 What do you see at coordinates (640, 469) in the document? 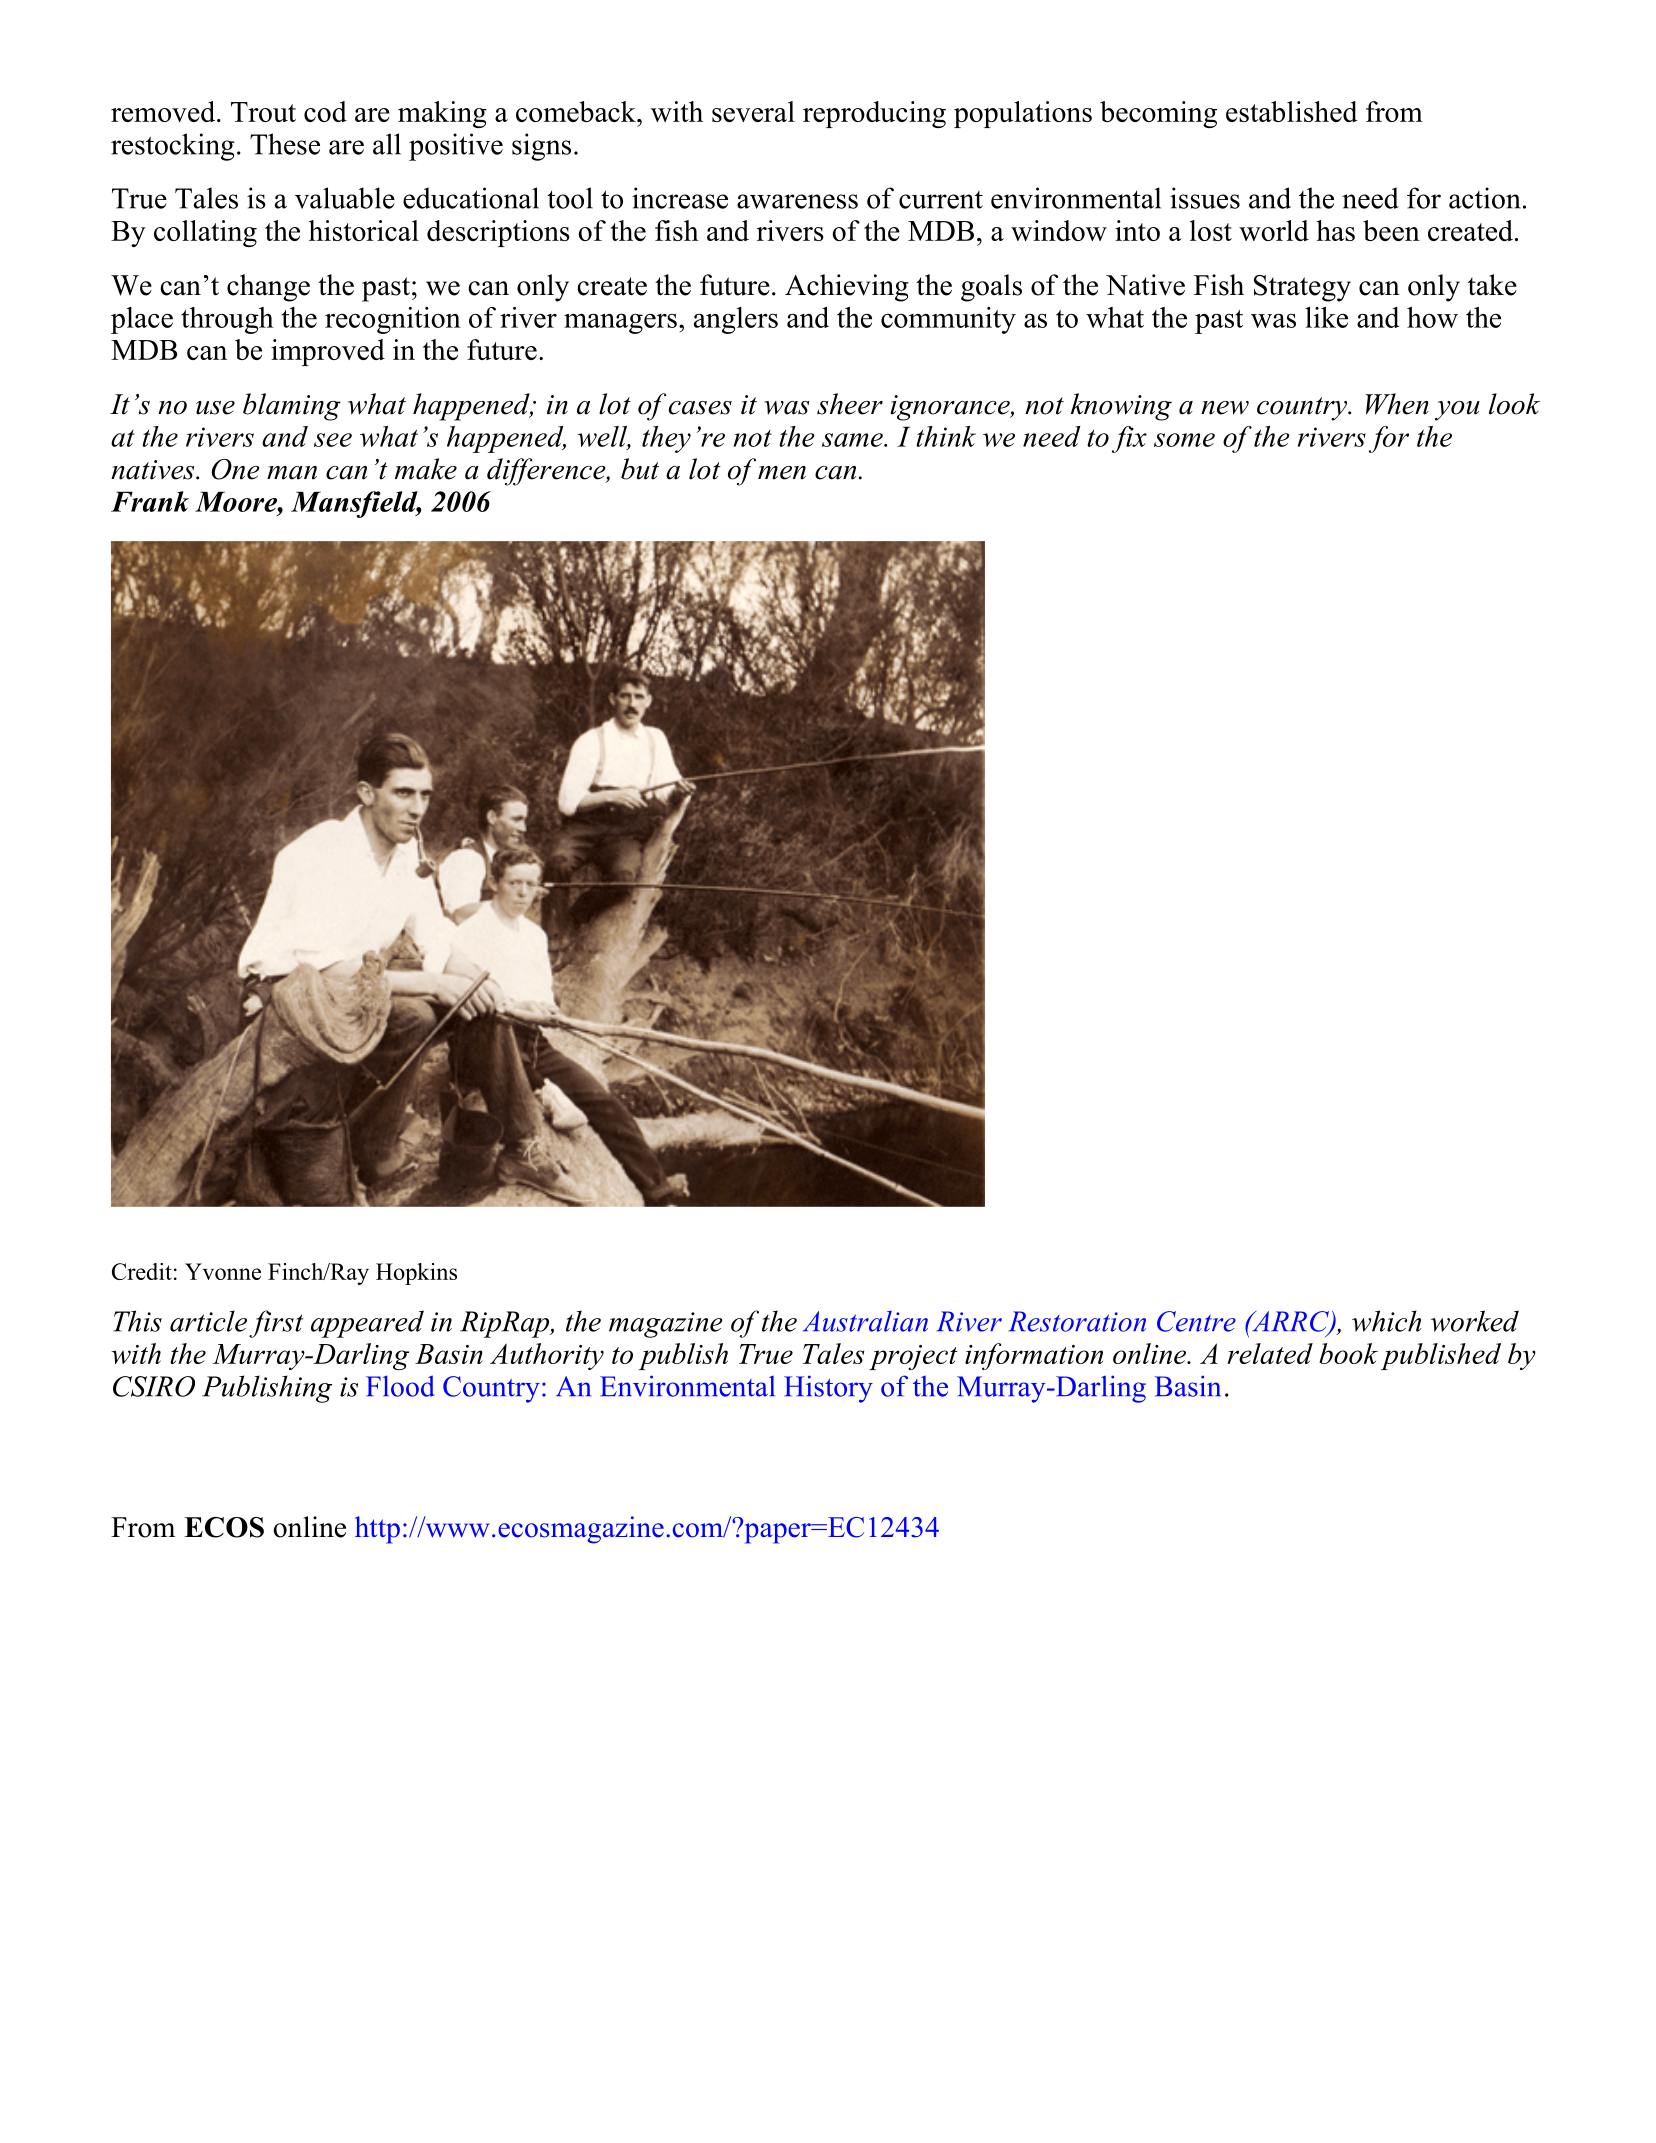
I see `but` at bounding box center [640, 469].
